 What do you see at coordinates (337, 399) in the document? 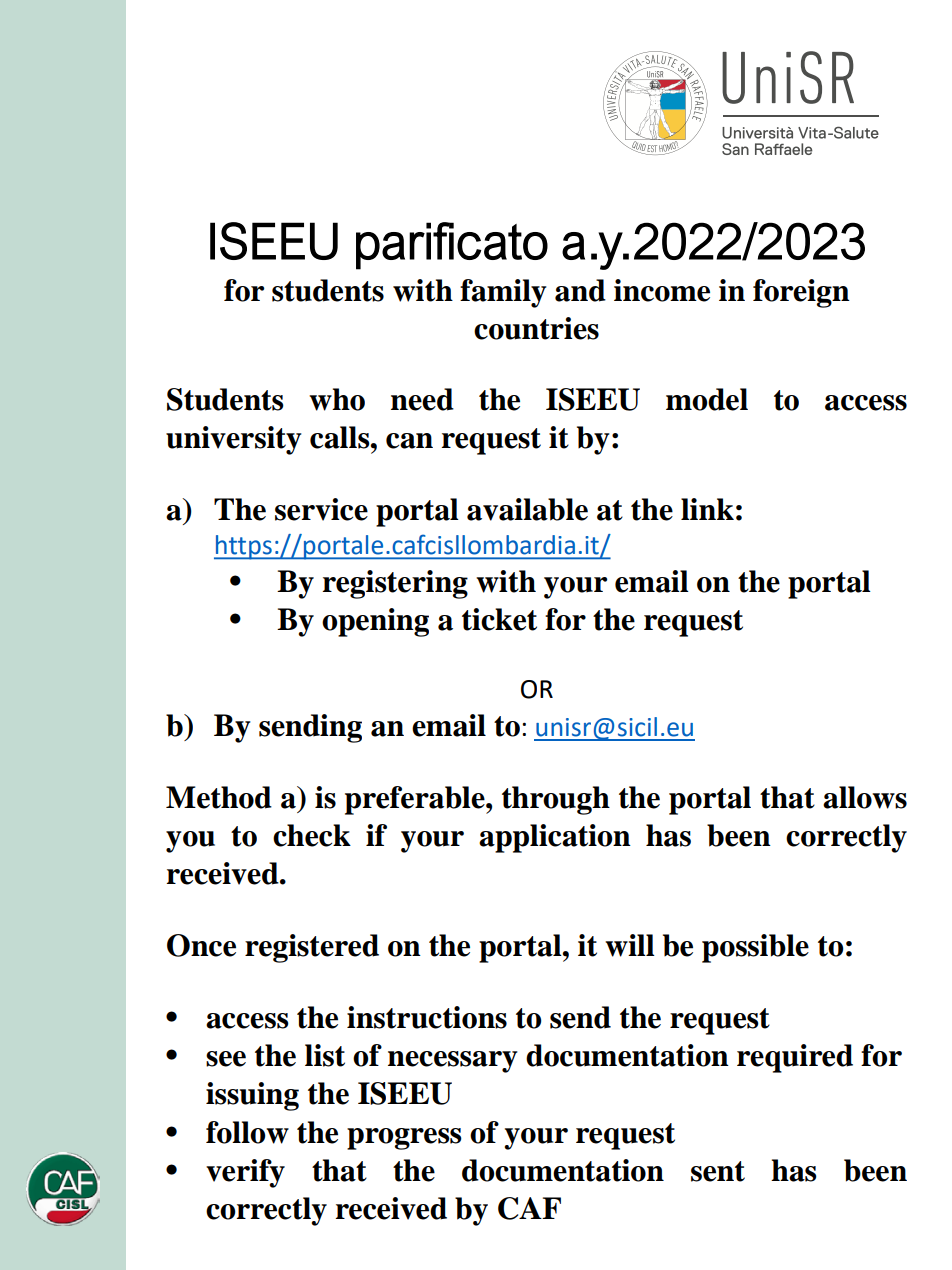
I see `who` at bounding box center [337, 399].
